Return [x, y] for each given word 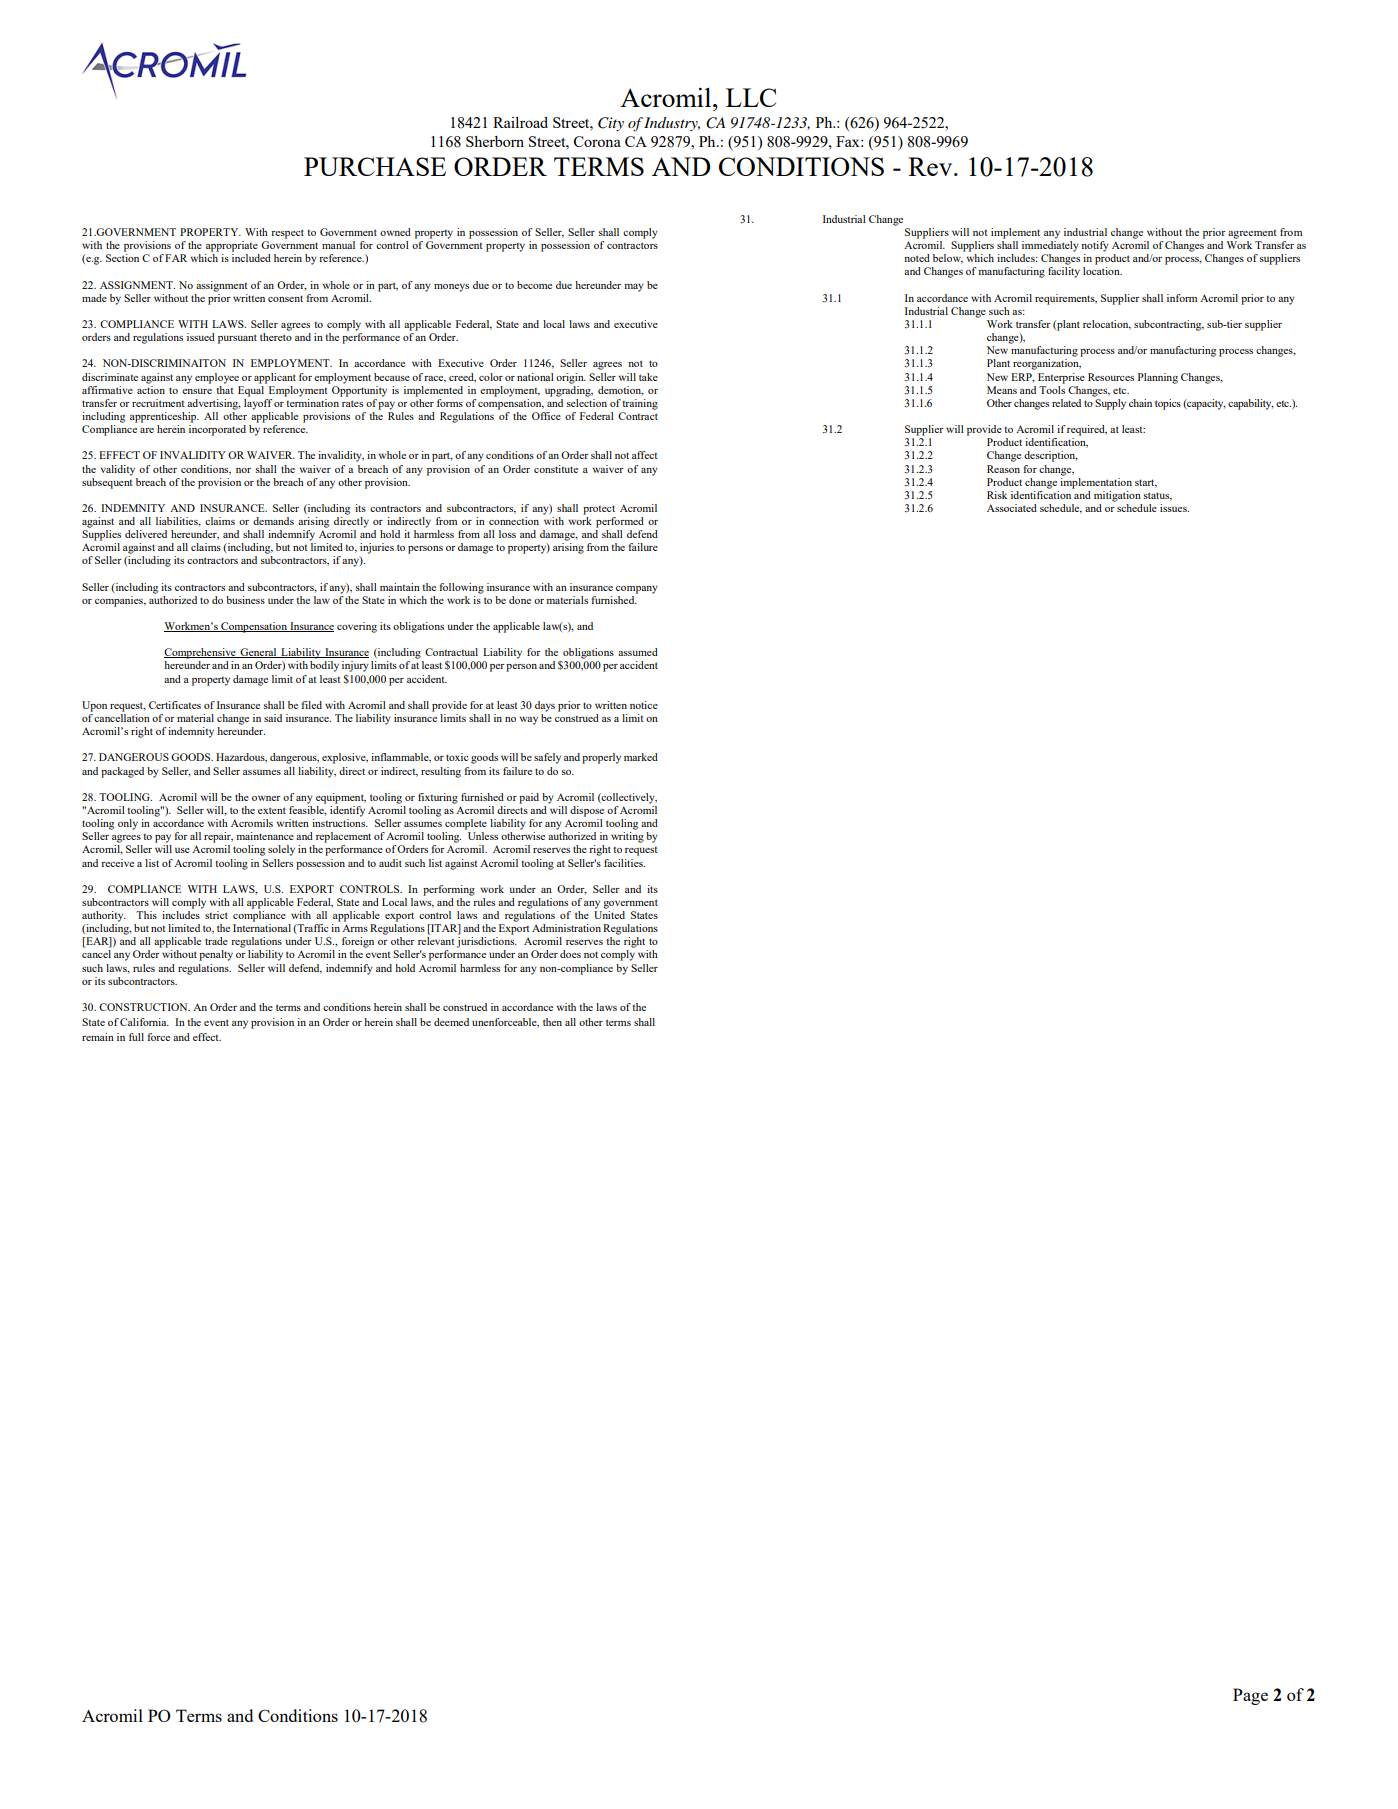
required [1087, 430]
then [552, 1022]
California [144, 1022]
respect [287, 234]
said [273, 718]
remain [98, 1037]
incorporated [217, 430]
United [609, 915]
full [136, 1037]
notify [1095, 246]
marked [641, 757]
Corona [597, 141]
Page [1250, 1696]
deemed [451, 1022]
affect [645, 455]
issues [1174, 508]
